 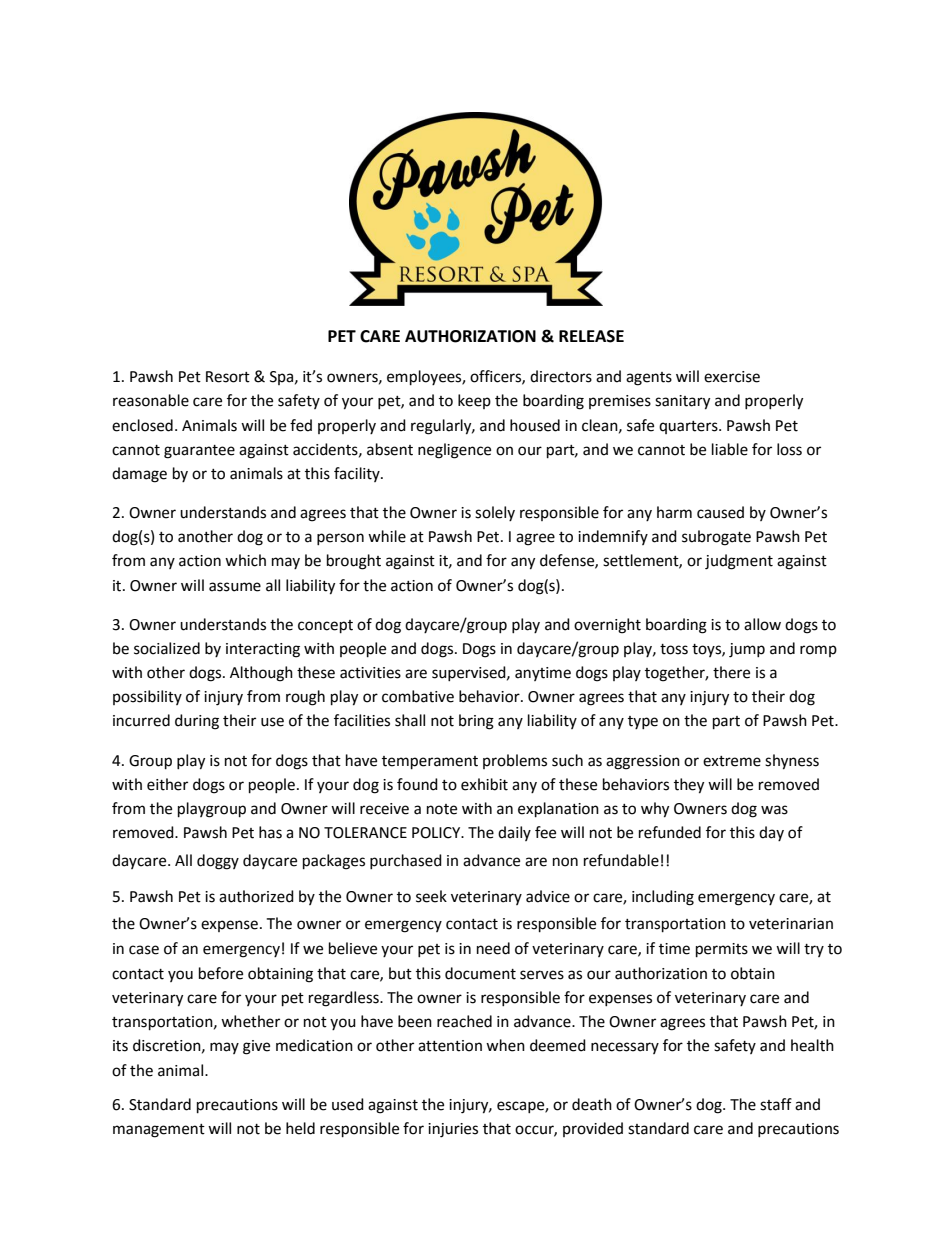 What do you see at coordinates (739, 562) in the image?
I see `judgment` at bounding box center [739, 562].
